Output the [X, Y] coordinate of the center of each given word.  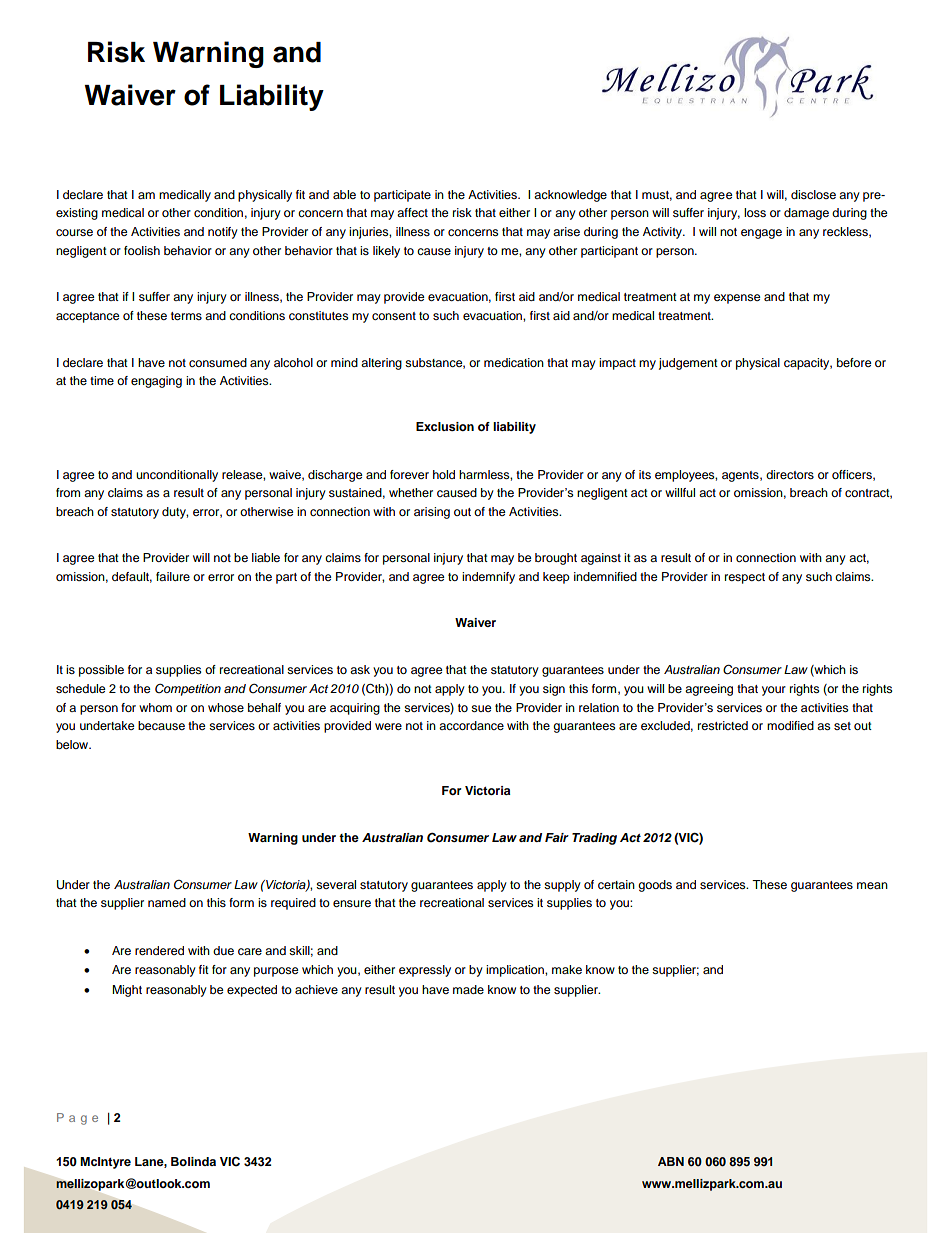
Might [127, 991]
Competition [188, 689]
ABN [671, 1161]
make [567, 969]
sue [481, 708]
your [774, 691]
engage [761, 234]
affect [412, 212]
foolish [142, 250]
